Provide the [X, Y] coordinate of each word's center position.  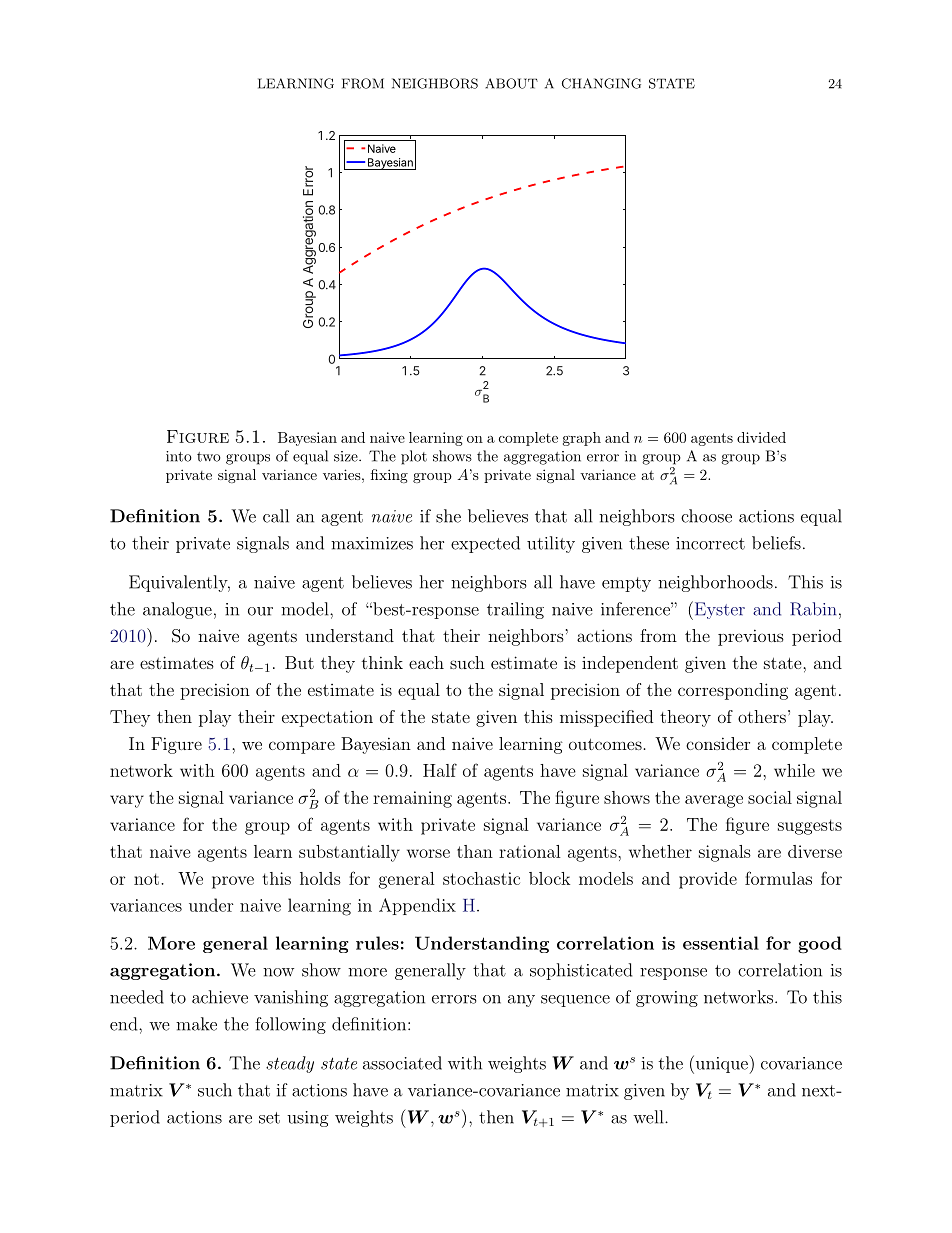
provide [708, 880]
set [269, 1118]
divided [761, 437]
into [179, 456]
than [475, 851]
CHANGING [601, 83]
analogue [177, 610]
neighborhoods [715, 583]
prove [233, 882]
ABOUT [511, 83]
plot [414, 457]
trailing [515, 610]
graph [582, 439]
